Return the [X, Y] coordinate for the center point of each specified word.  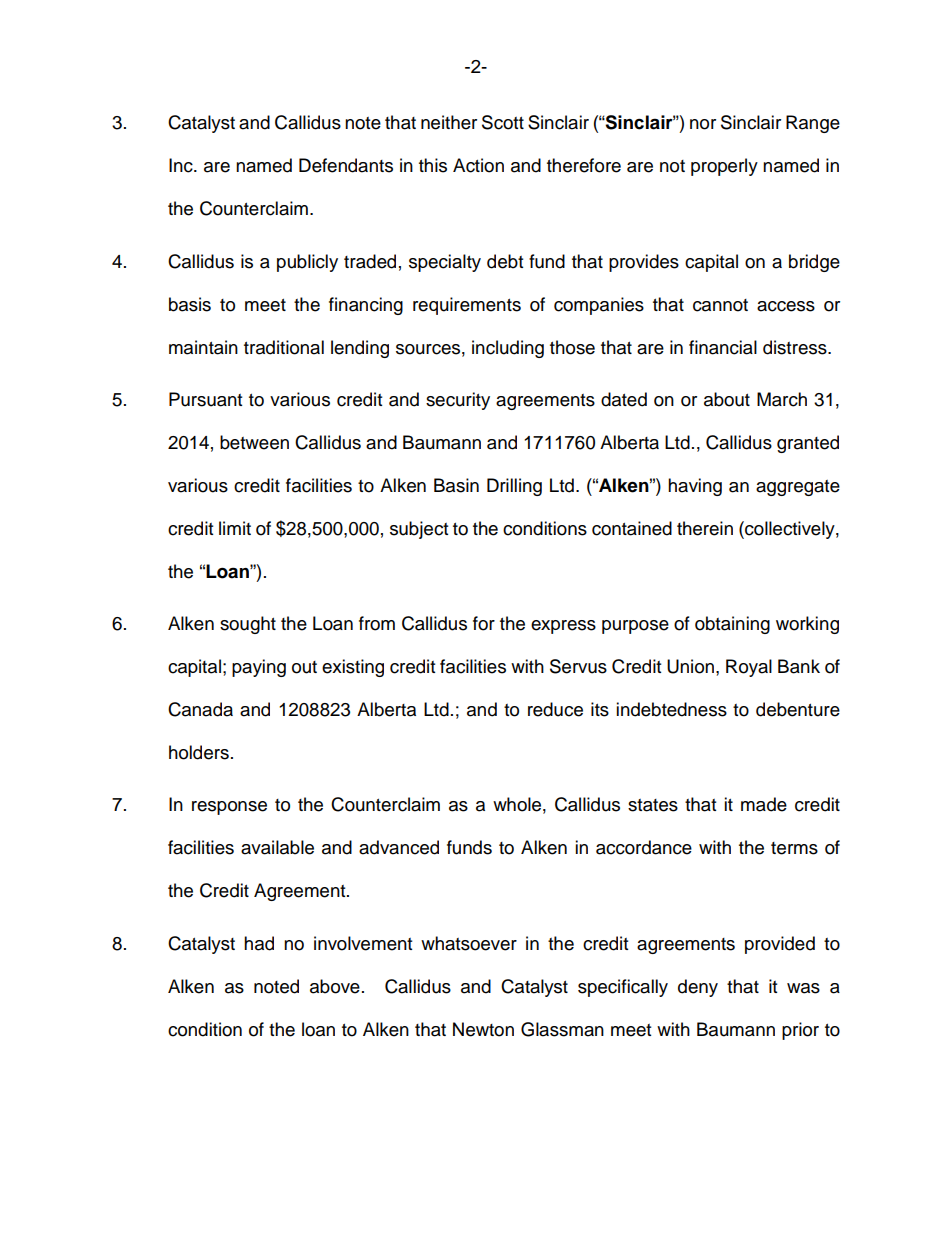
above [335, 986]
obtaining [732, 625]
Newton [483, 1029]
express [563, 627]
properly [724, 167]
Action [478, 165]
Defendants [346, 165]
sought [248, 625]
